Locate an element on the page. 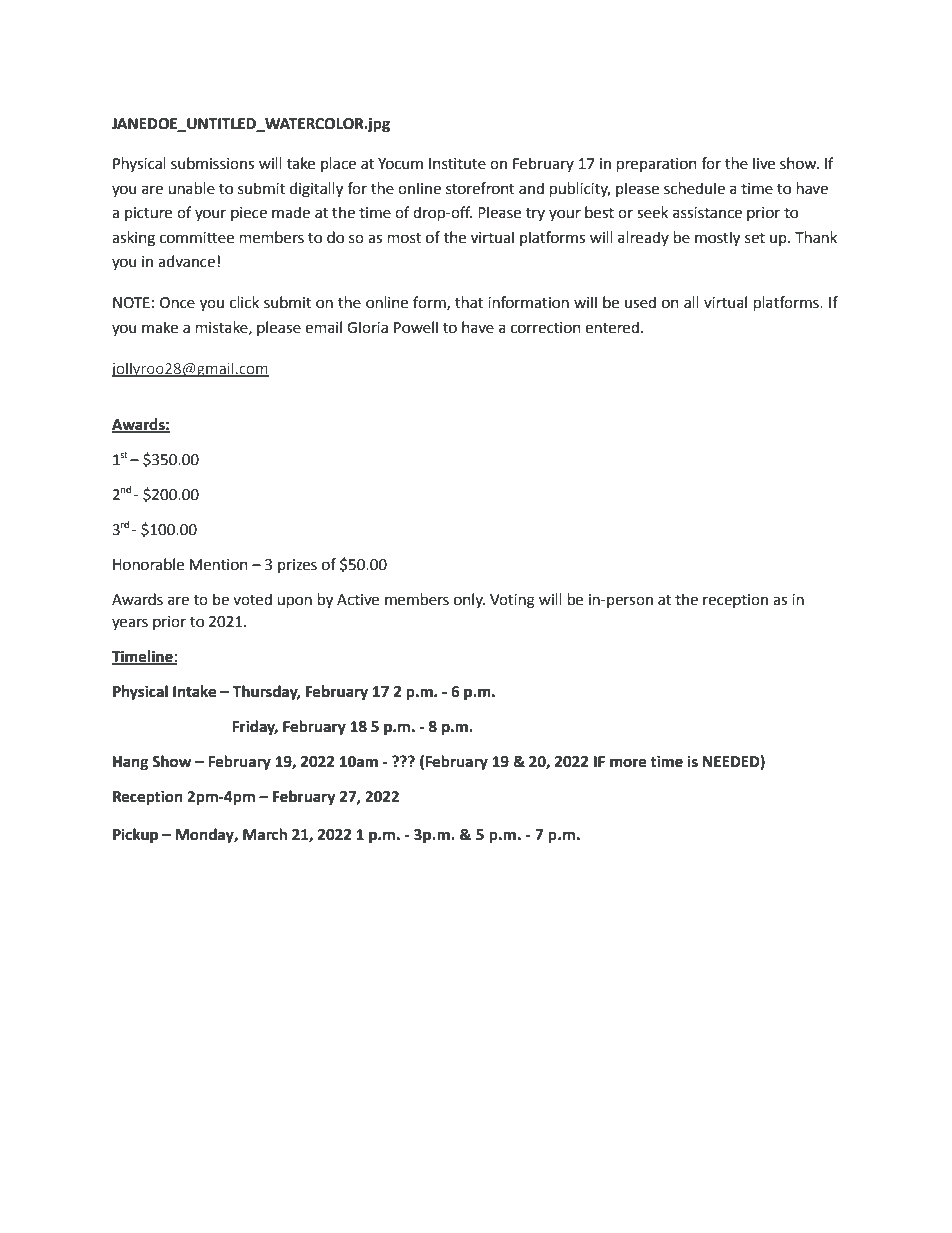 This document has width=952, height=1233. Voting is located at coordinates (512, 601).
